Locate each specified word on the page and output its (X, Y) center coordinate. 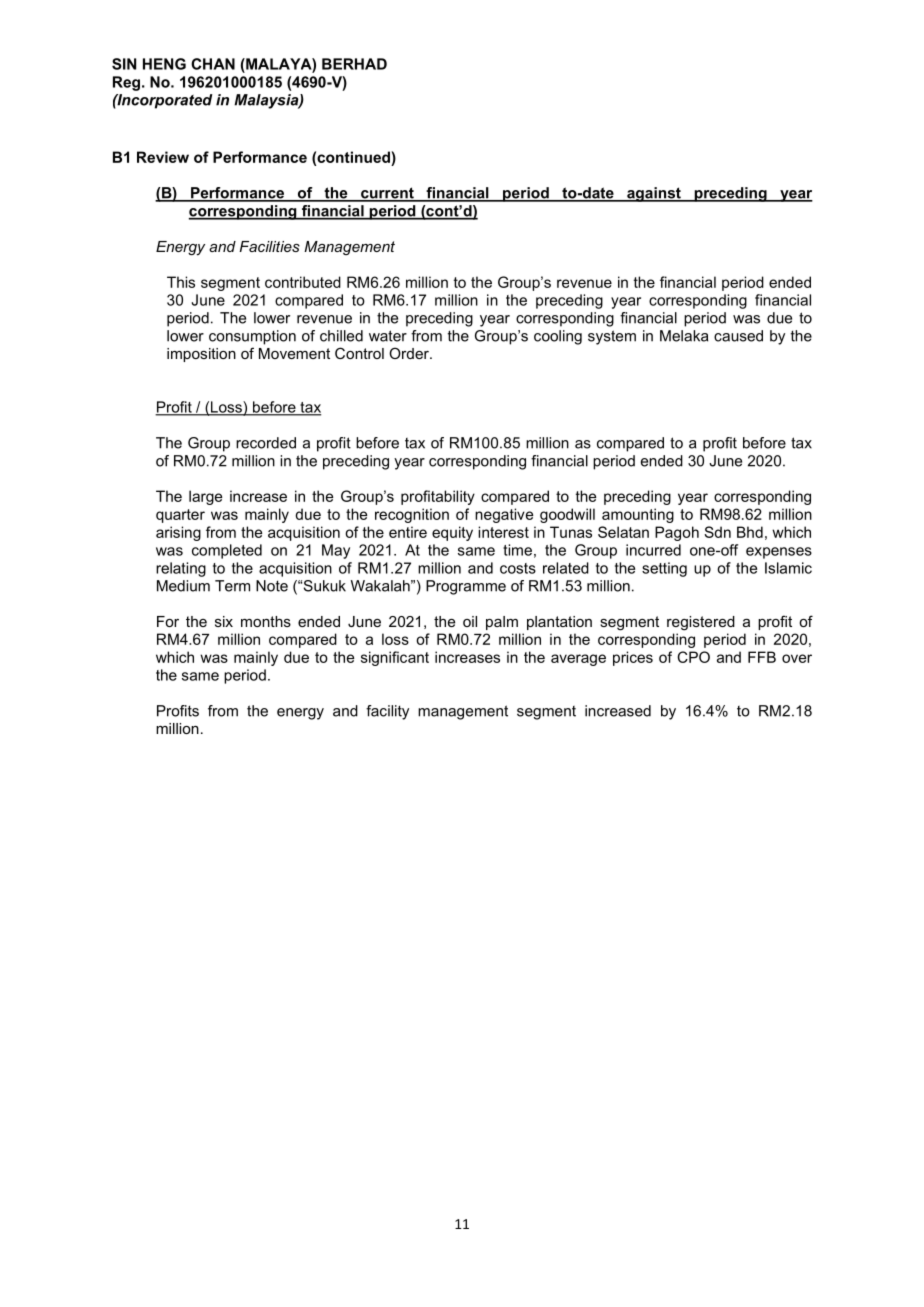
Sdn (717, 532)
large (205, 497)
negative (504, 515)
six (224, 621)
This (181, 282)
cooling (558, 337)
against (654, 194)
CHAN (213, 64)
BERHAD (354, 64)
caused (738, 336)
